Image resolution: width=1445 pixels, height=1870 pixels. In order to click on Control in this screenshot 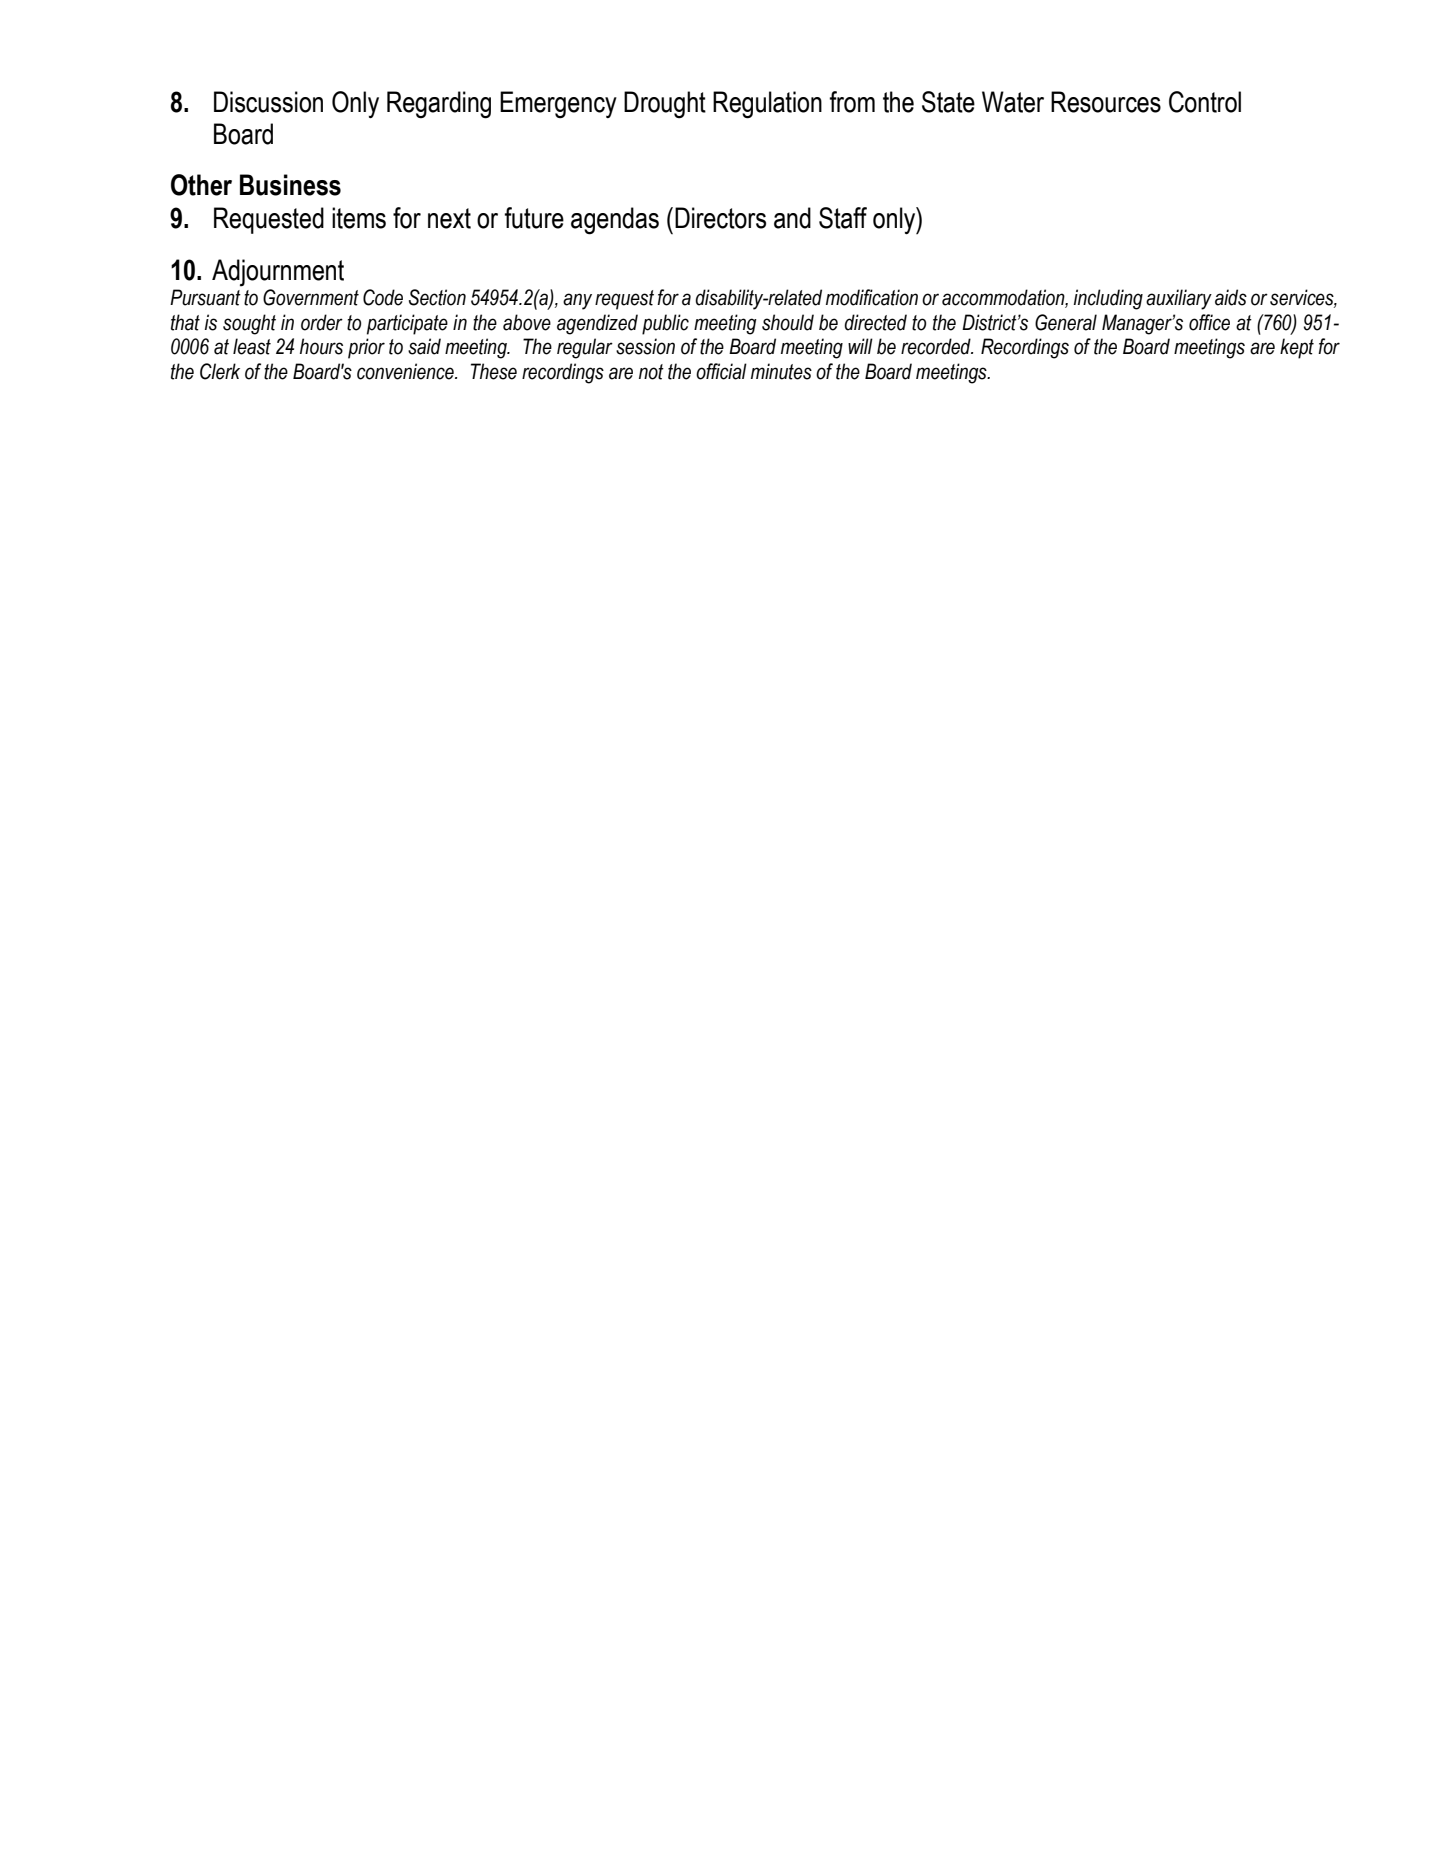, I will do `click(1205, 102)`.
